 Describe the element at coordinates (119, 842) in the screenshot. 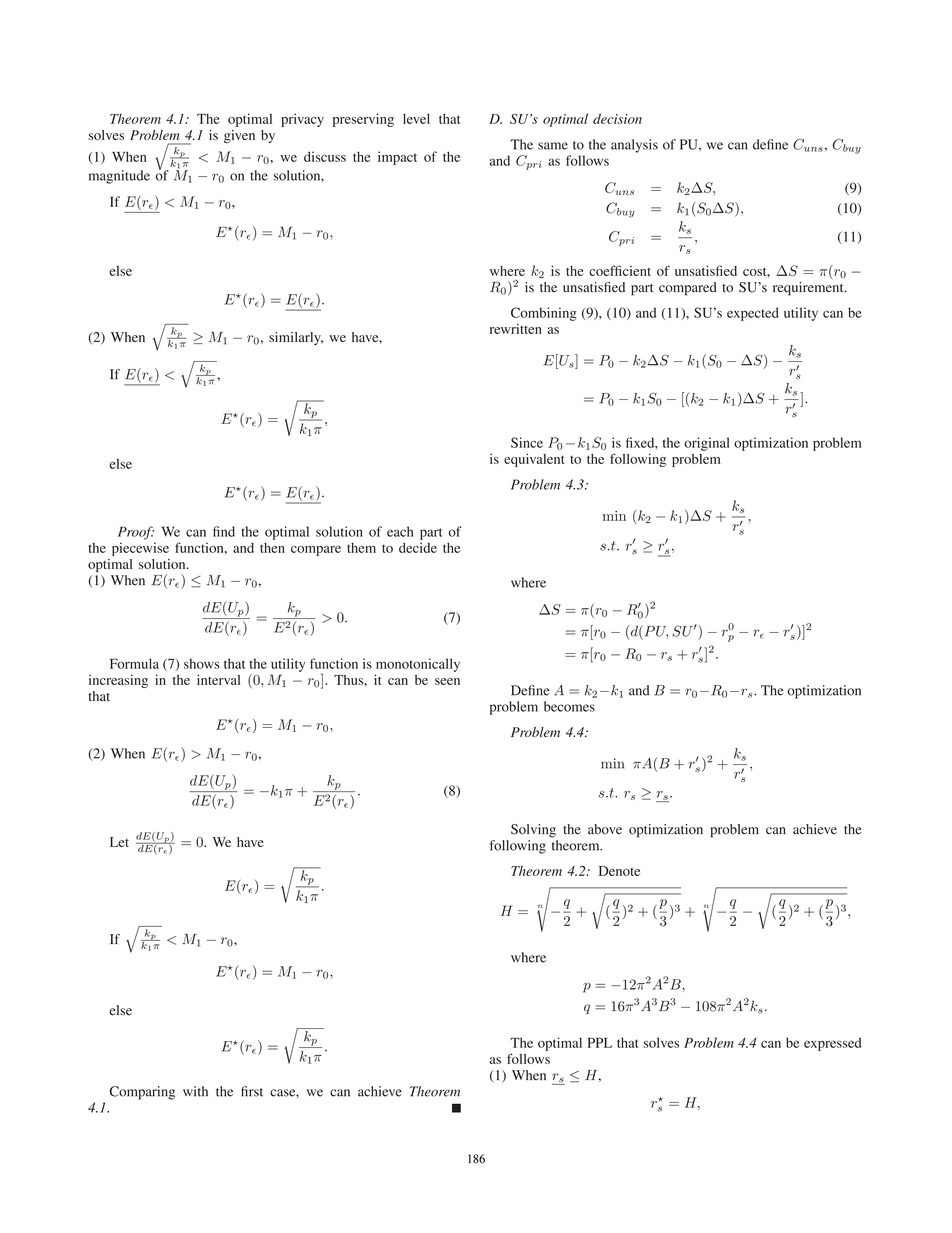

I see `Let` at that location.
